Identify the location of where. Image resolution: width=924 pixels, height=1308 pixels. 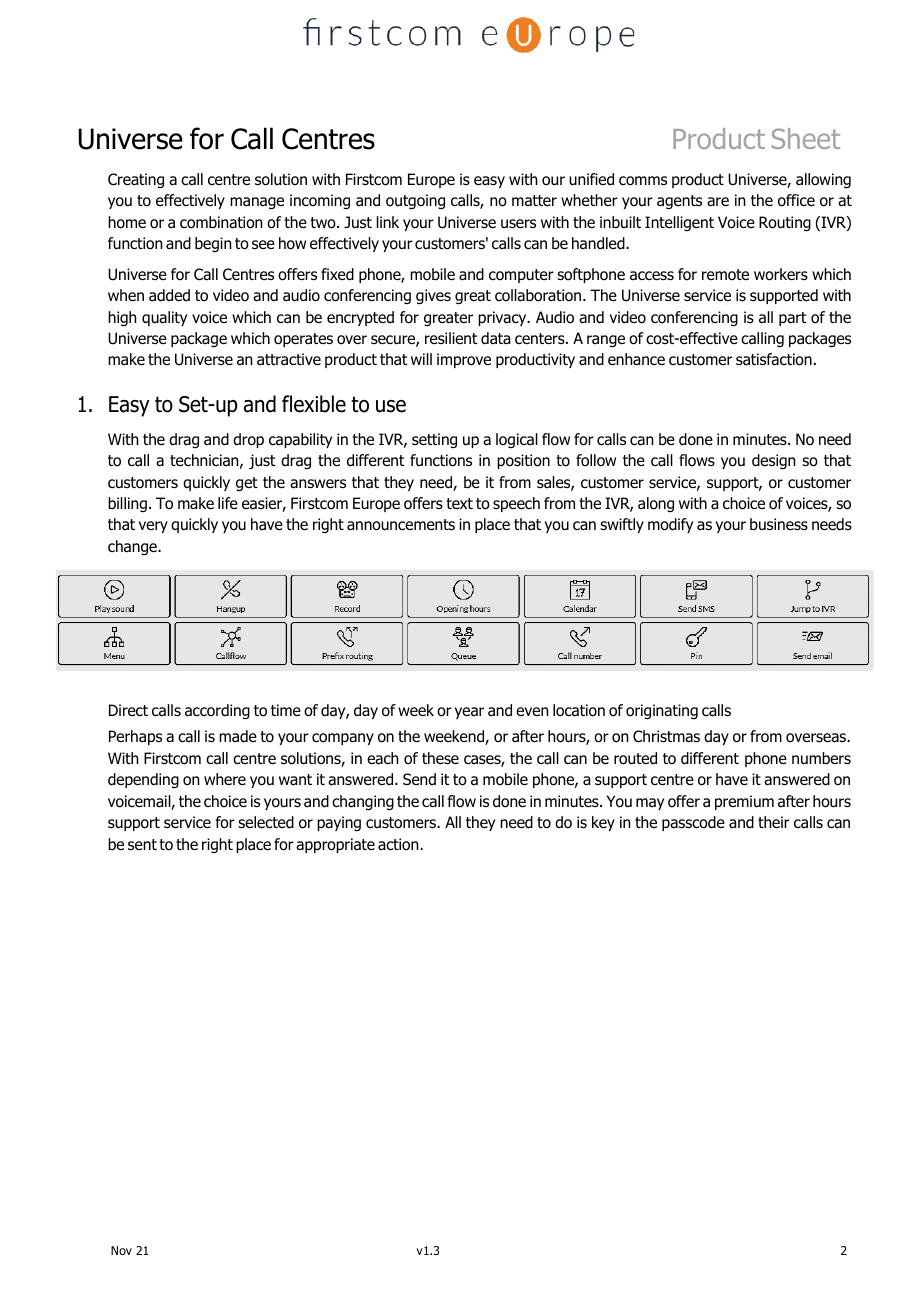
(225, 779).
